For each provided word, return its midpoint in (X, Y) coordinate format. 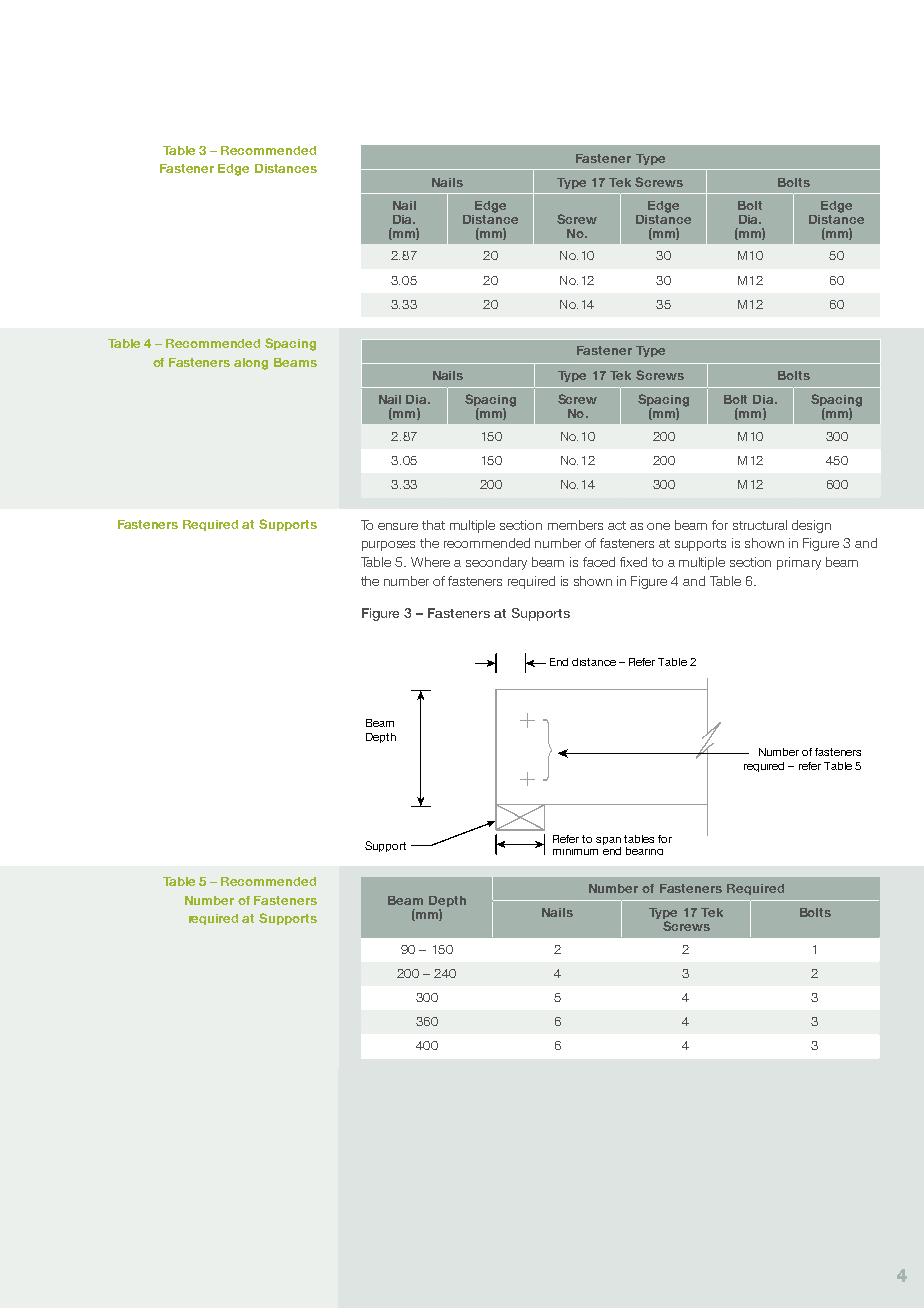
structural (760, 525)
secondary (496, 563)
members (575, 525)
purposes (388, 546)
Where (430, 562)
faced (599, 562)
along (251, 364)
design (811, 526)
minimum (575, 852)
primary (799, 563)
